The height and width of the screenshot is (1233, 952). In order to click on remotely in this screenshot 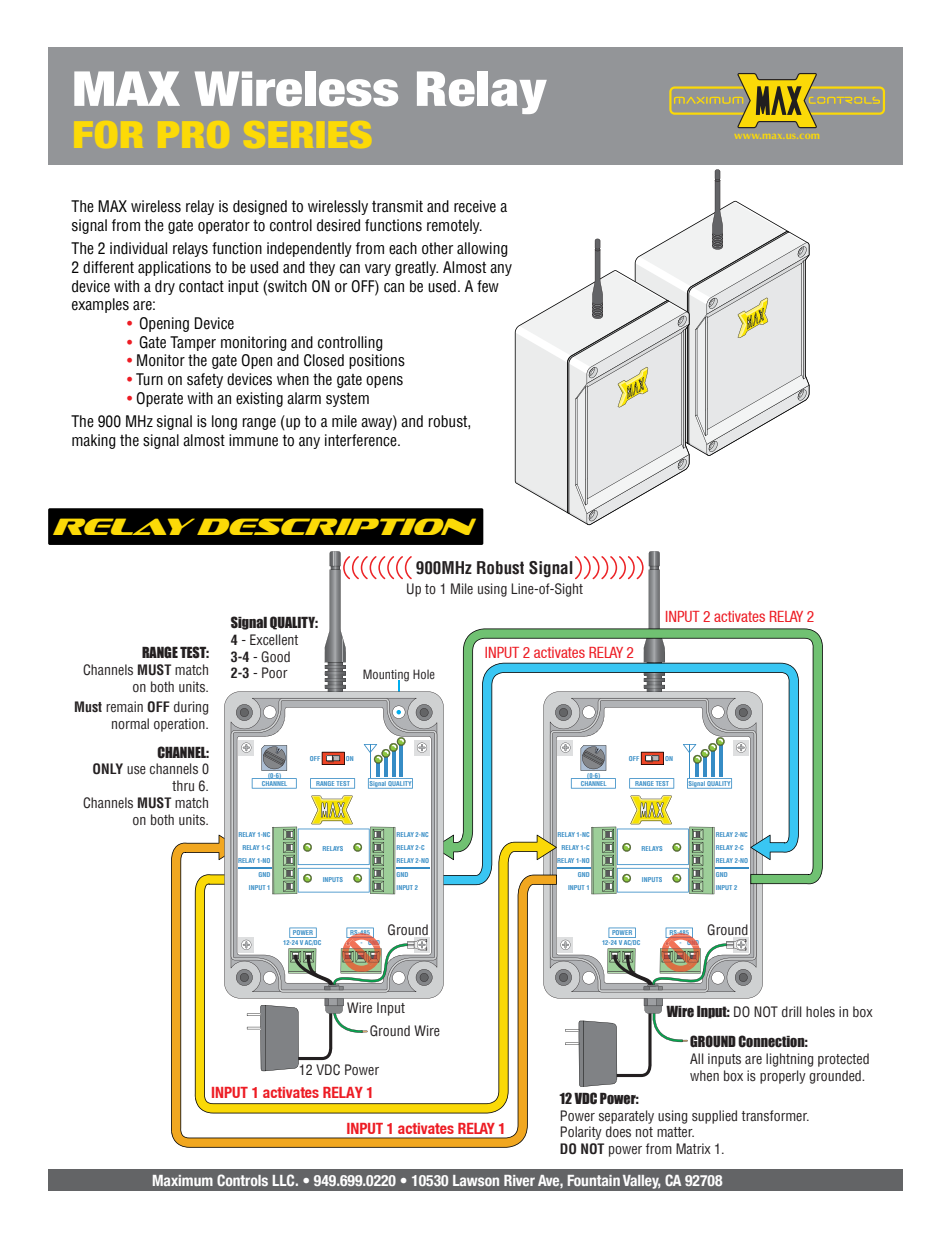, I will do `click(454, 226)`.
